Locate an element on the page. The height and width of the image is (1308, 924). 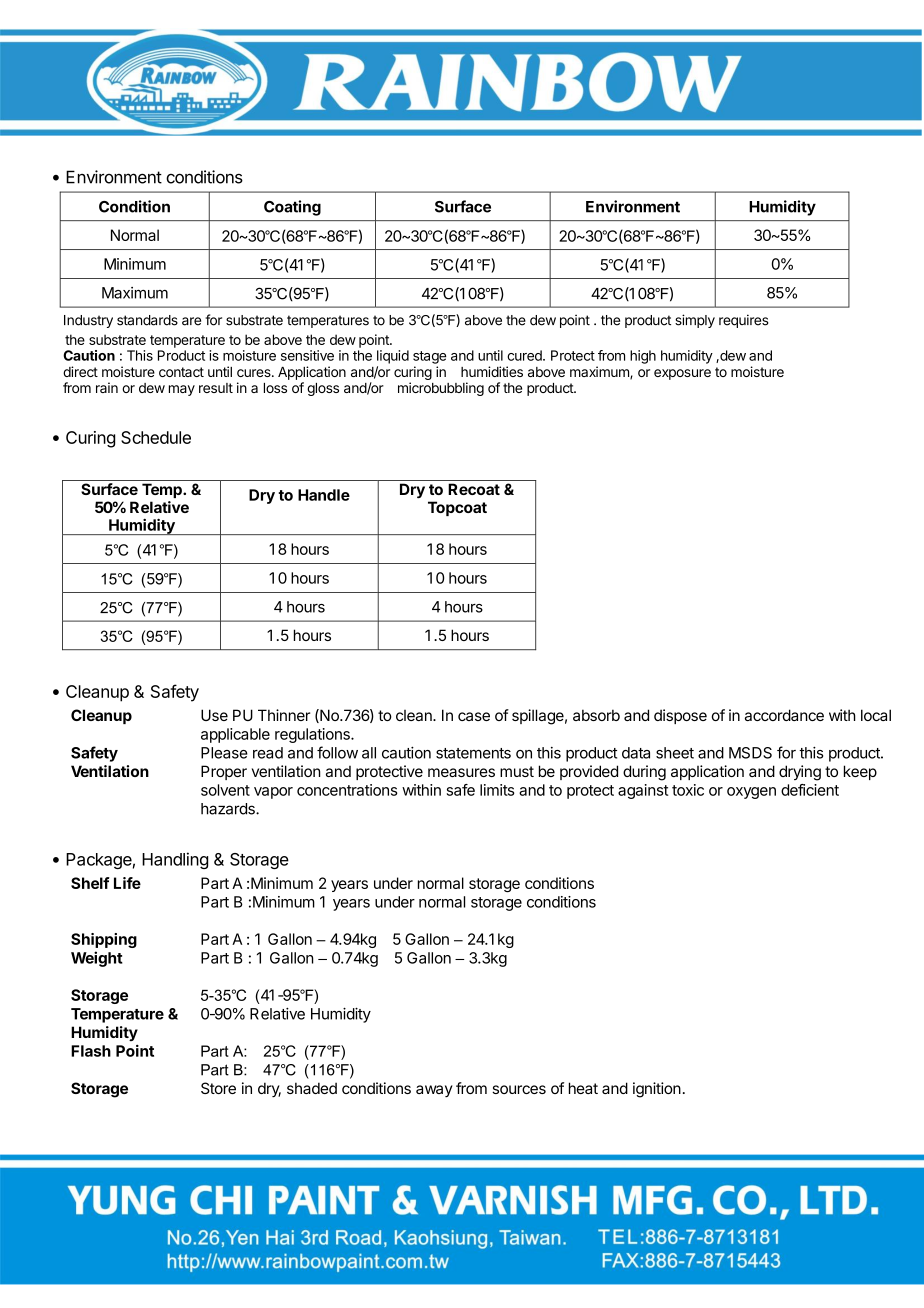
sources is located at coordinates (519, 1089).
